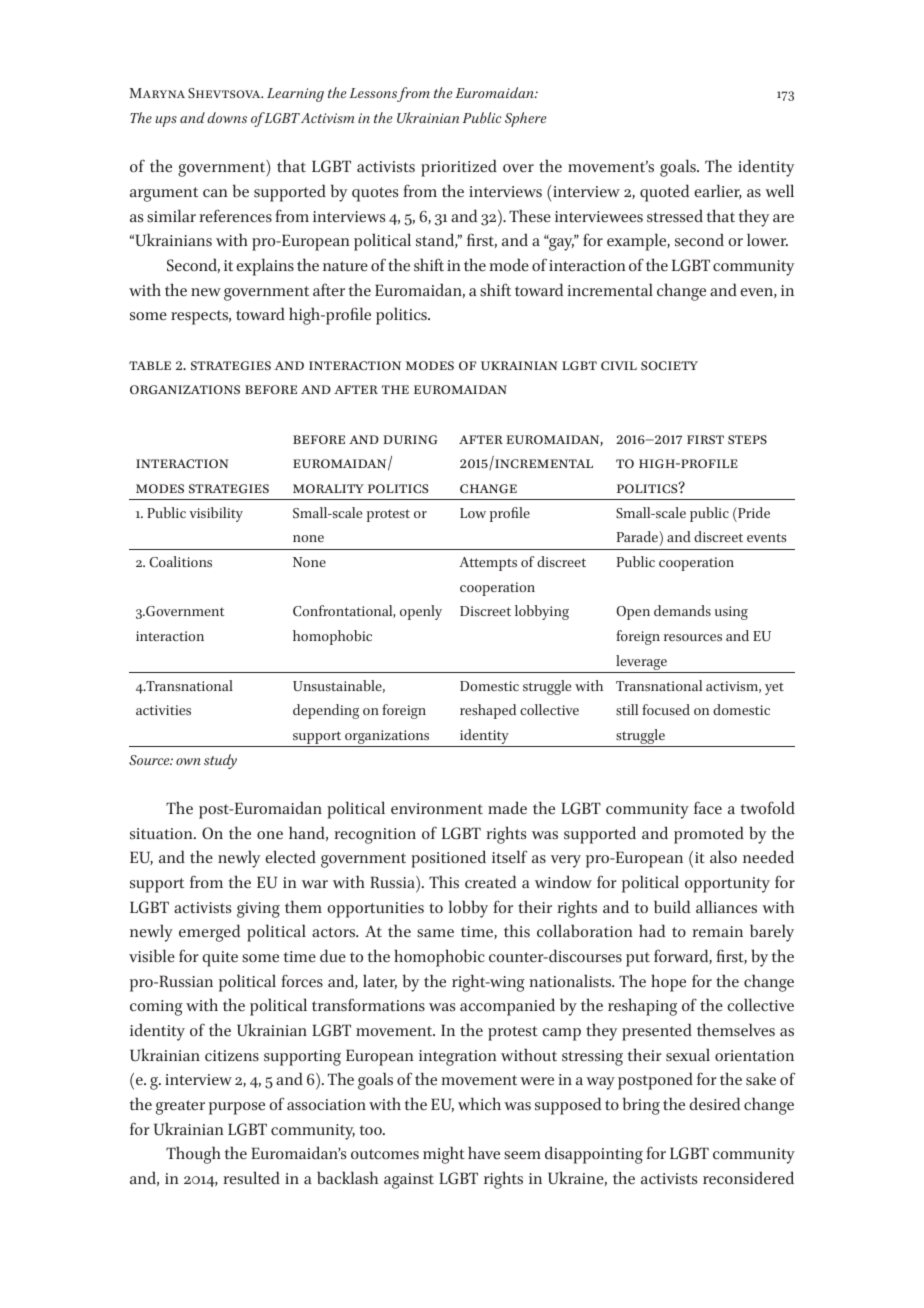  What do you see at coordinates (488, 564) in the screenshot?
I see `Attempts` at bounding box center [488, 564].
